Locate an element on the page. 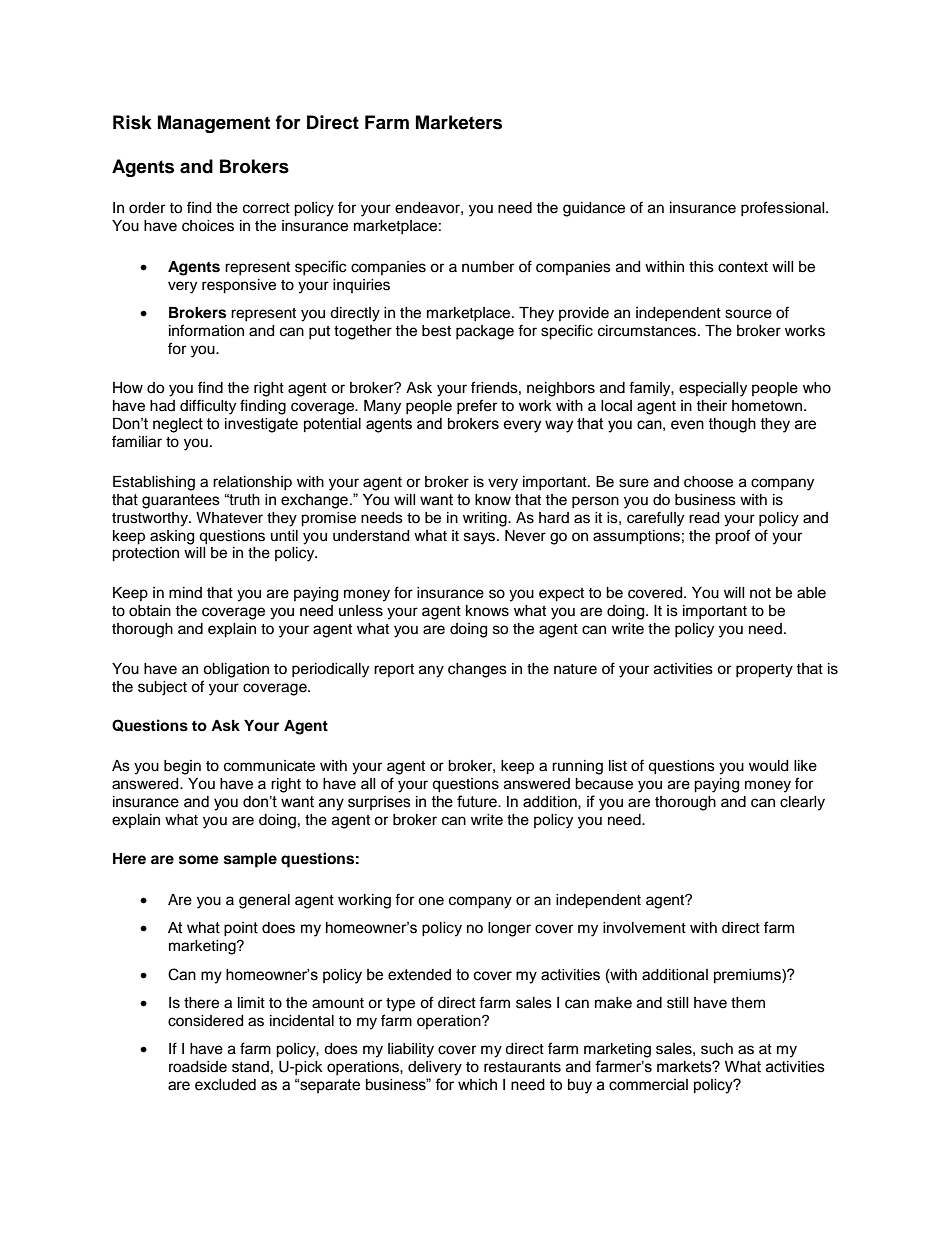 This image has width=952, height=1233. Marketers is located at coordinates (459, 122).
